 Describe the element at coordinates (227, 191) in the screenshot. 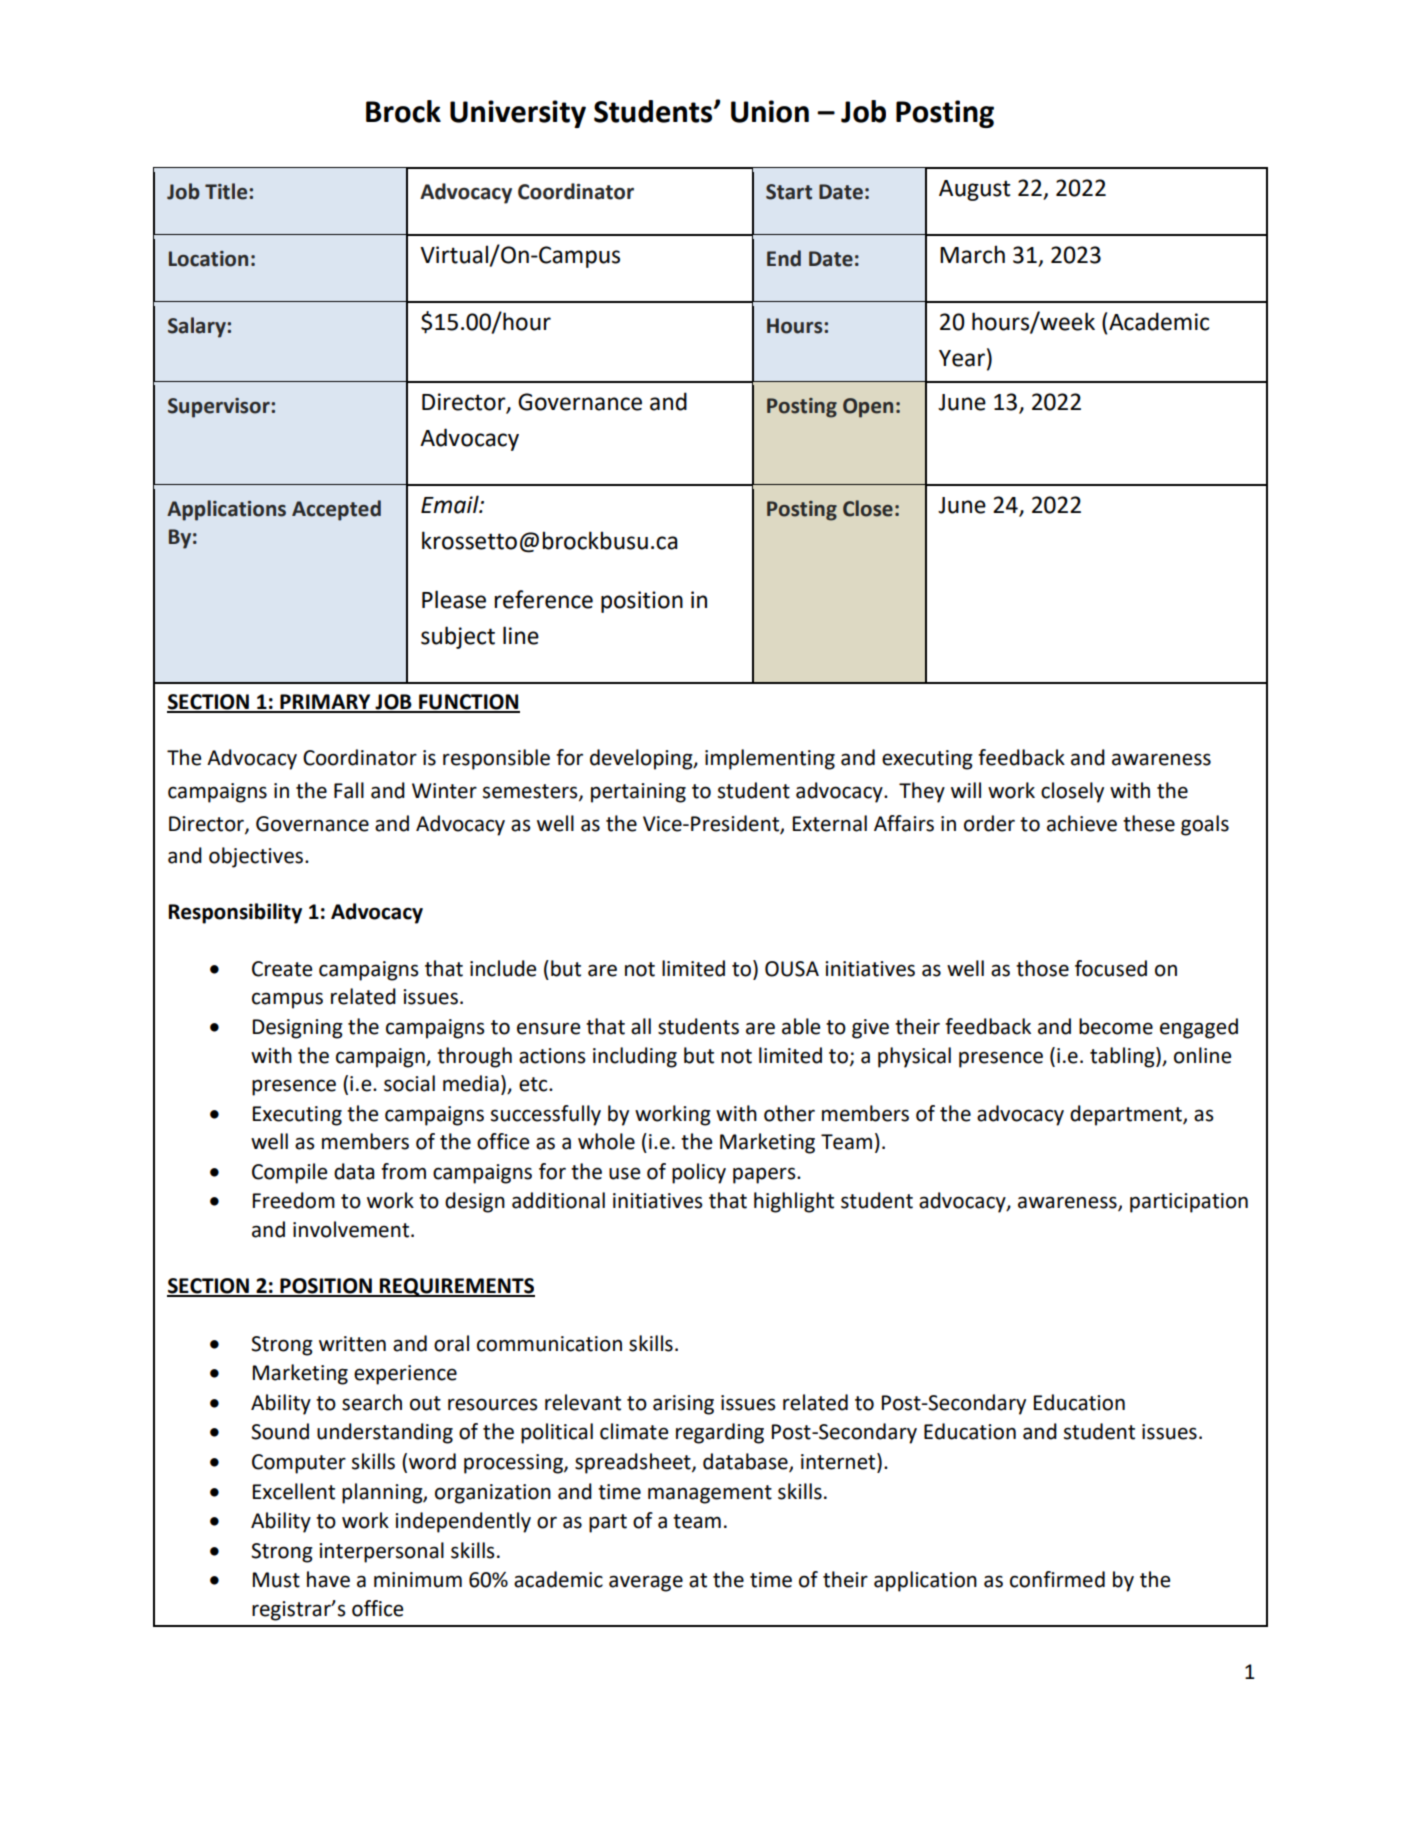

I see `Title` at that location.
